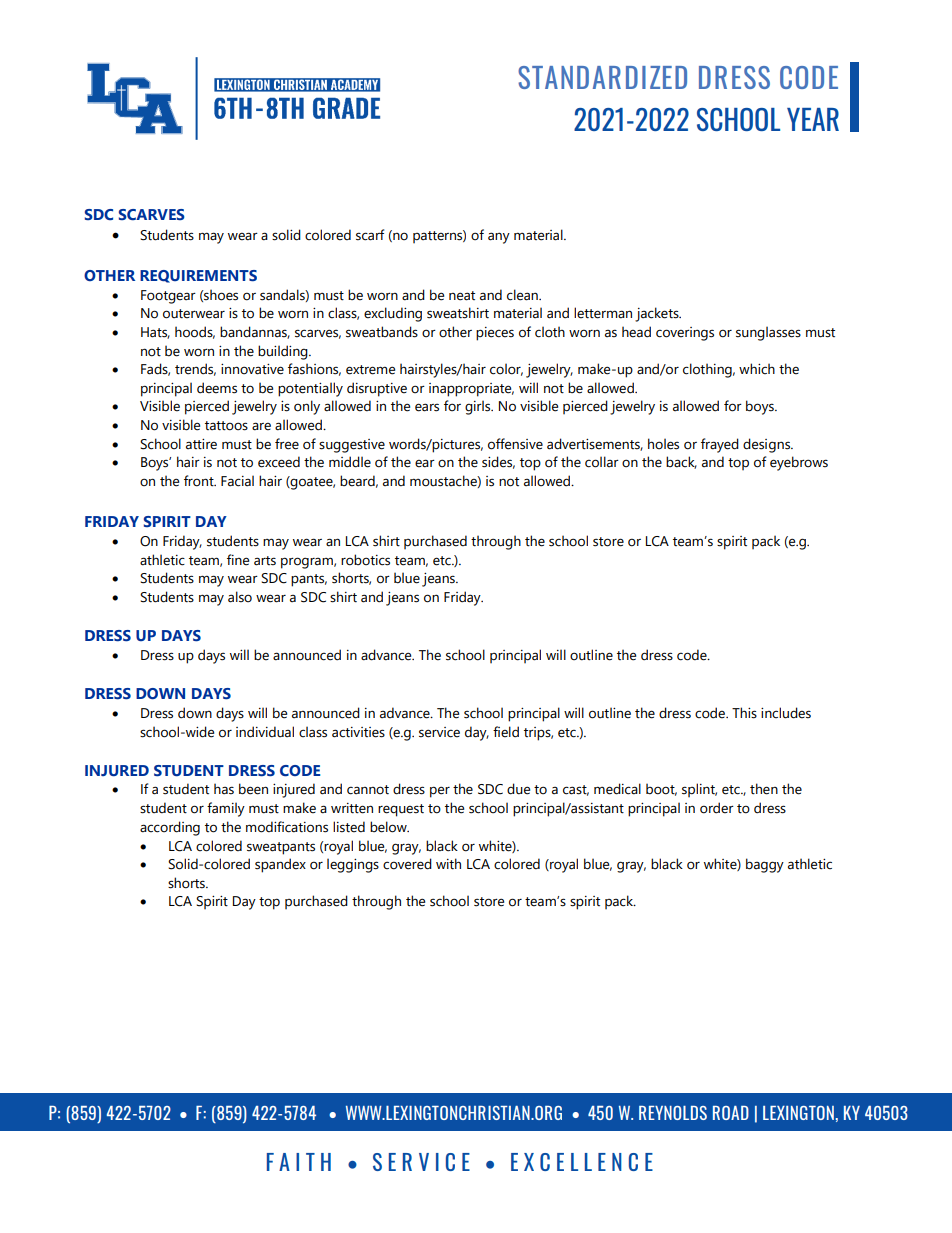  Describe the element at coordinates (353, 865) in the screenshot. I see `leggings` at that location.
